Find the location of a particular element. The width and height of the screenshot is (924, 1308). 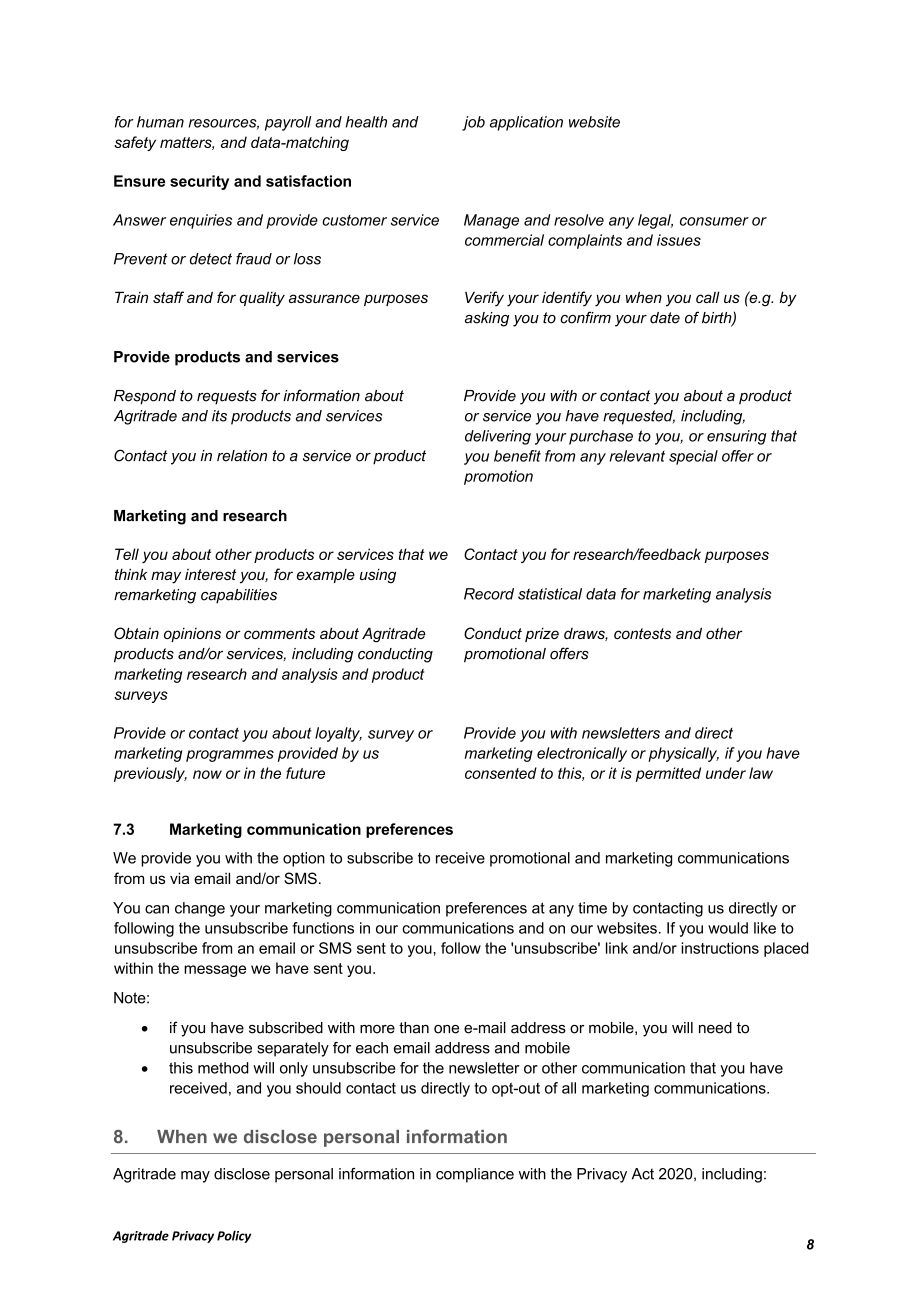

opinions is located at coordinates (192, 635).
